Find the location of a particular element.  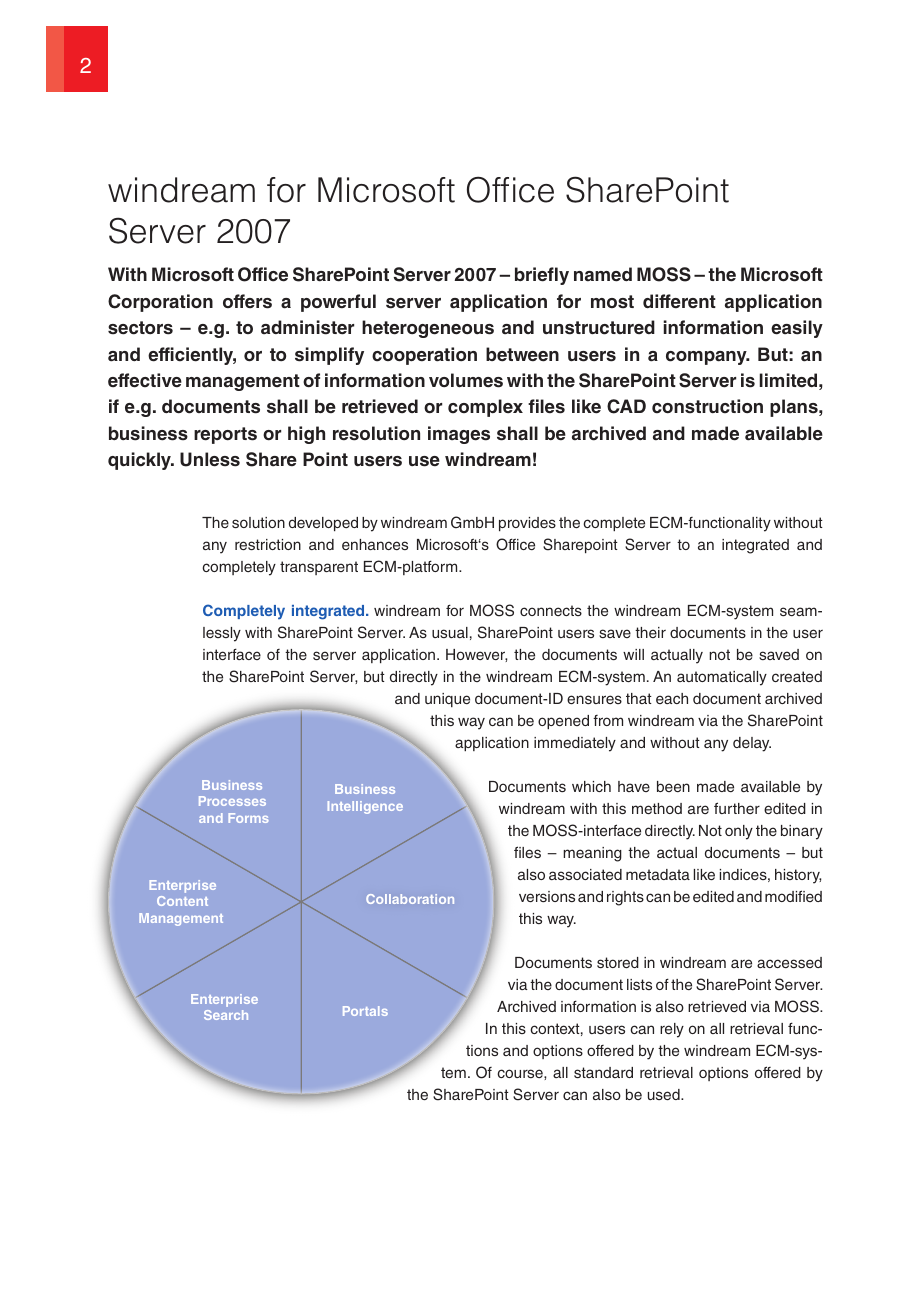

standard is located at coordinates (603, 1072).
